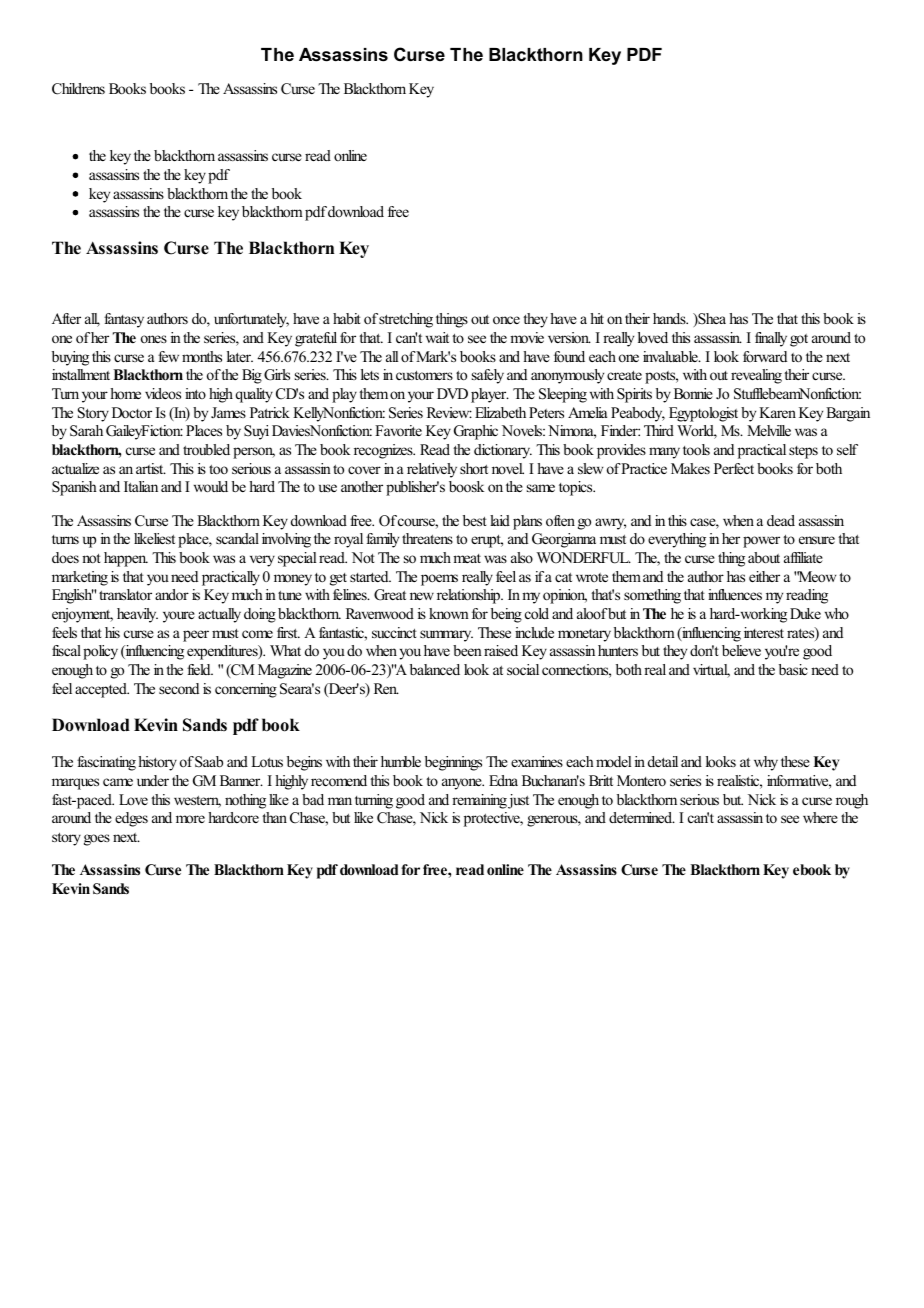  I want to click on wait, so click(437, 337).
